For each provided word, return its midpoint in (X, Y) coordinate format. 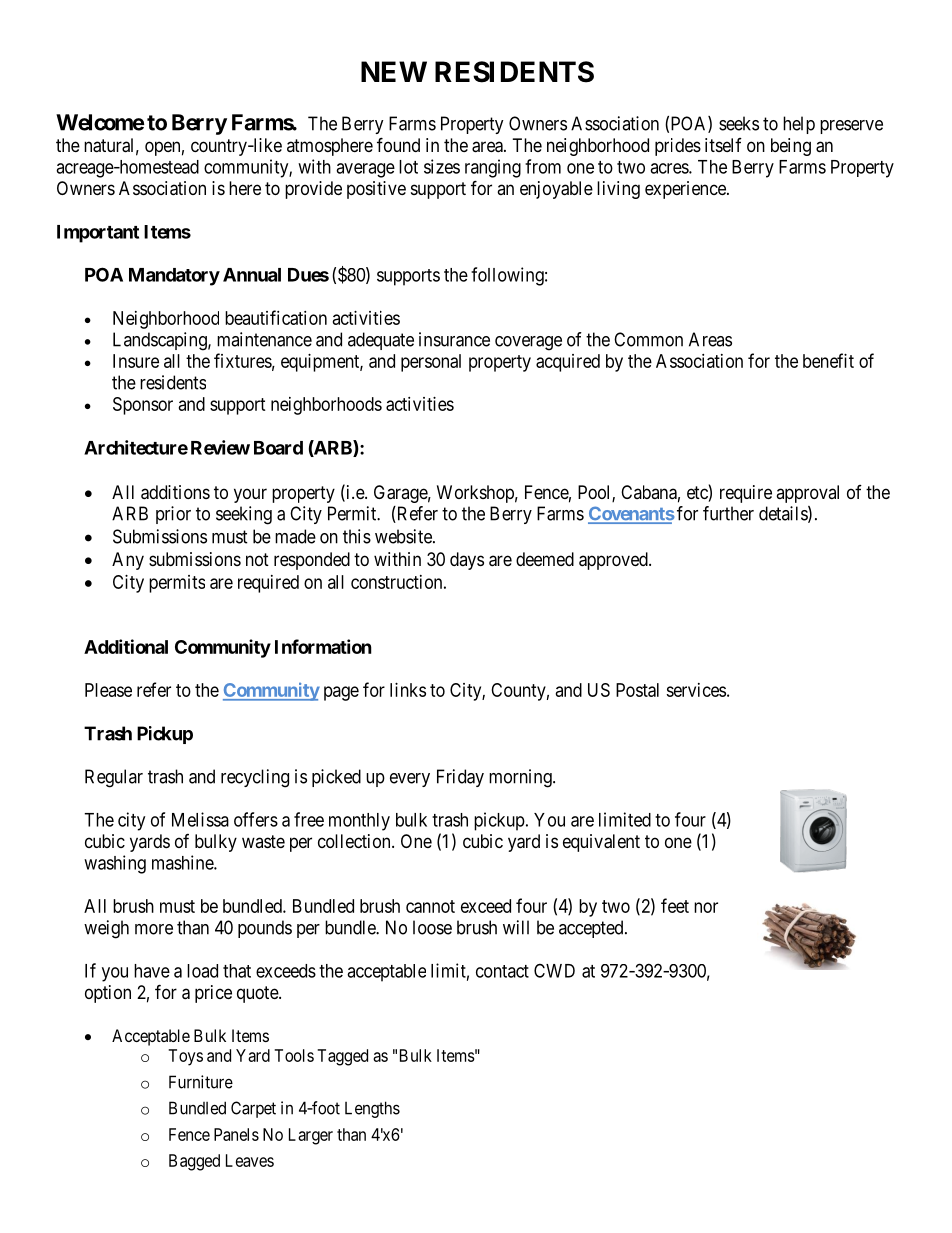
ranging (493, 168)
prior (173, 515)
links (408, 690)
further (728, 513)
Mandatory (174, 277)
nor (706, 907)
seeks (739, 123)
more (154, 929)
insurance (454, 339)
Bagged (194, 1162)
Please (108, 690)
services (696, 690)
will (516, 927)
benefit (828, 360)
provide (313, 190)
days (467, 561)
